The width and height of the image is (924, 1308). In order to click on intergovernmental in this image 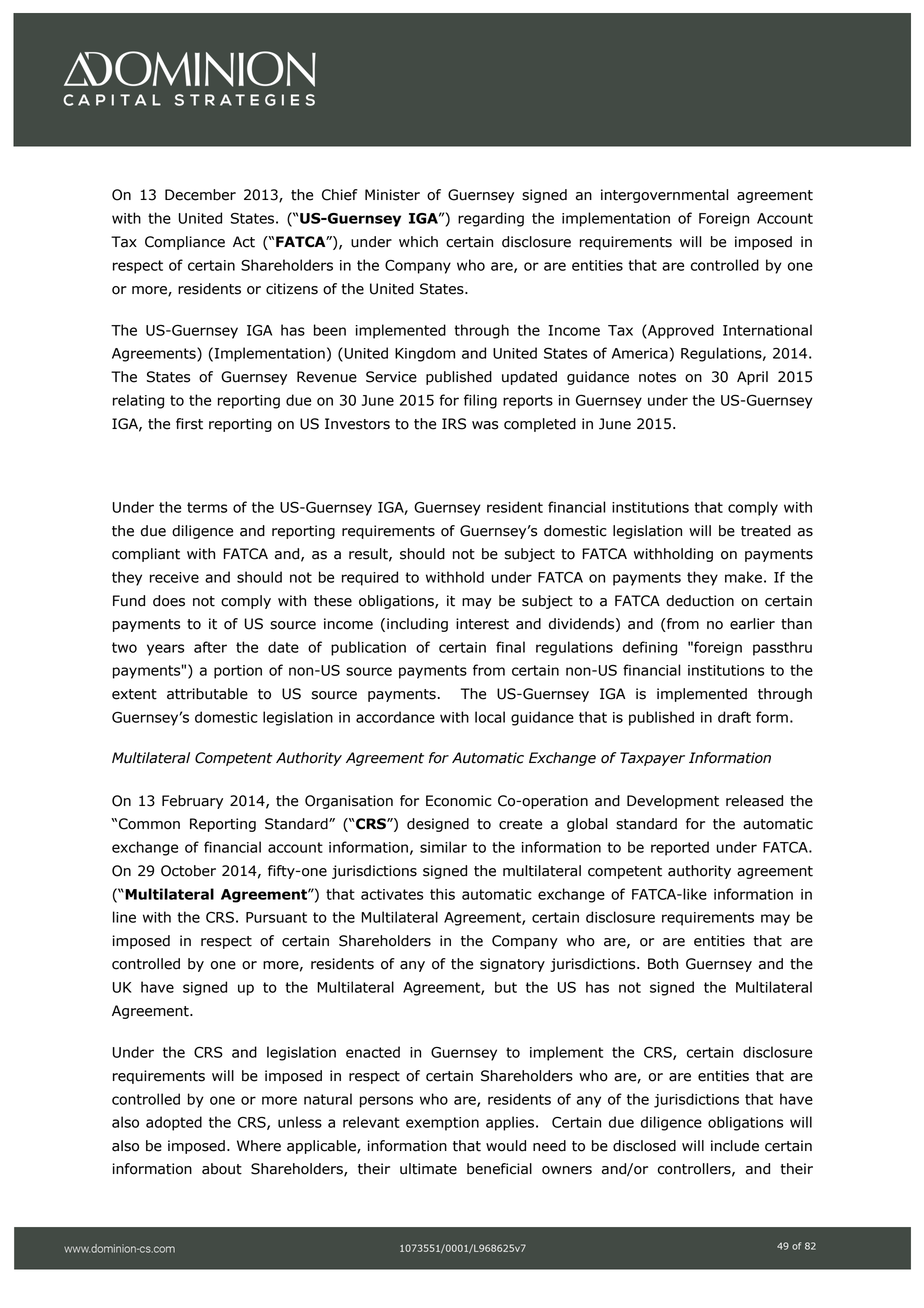, I will do `click(664, 196)`.
